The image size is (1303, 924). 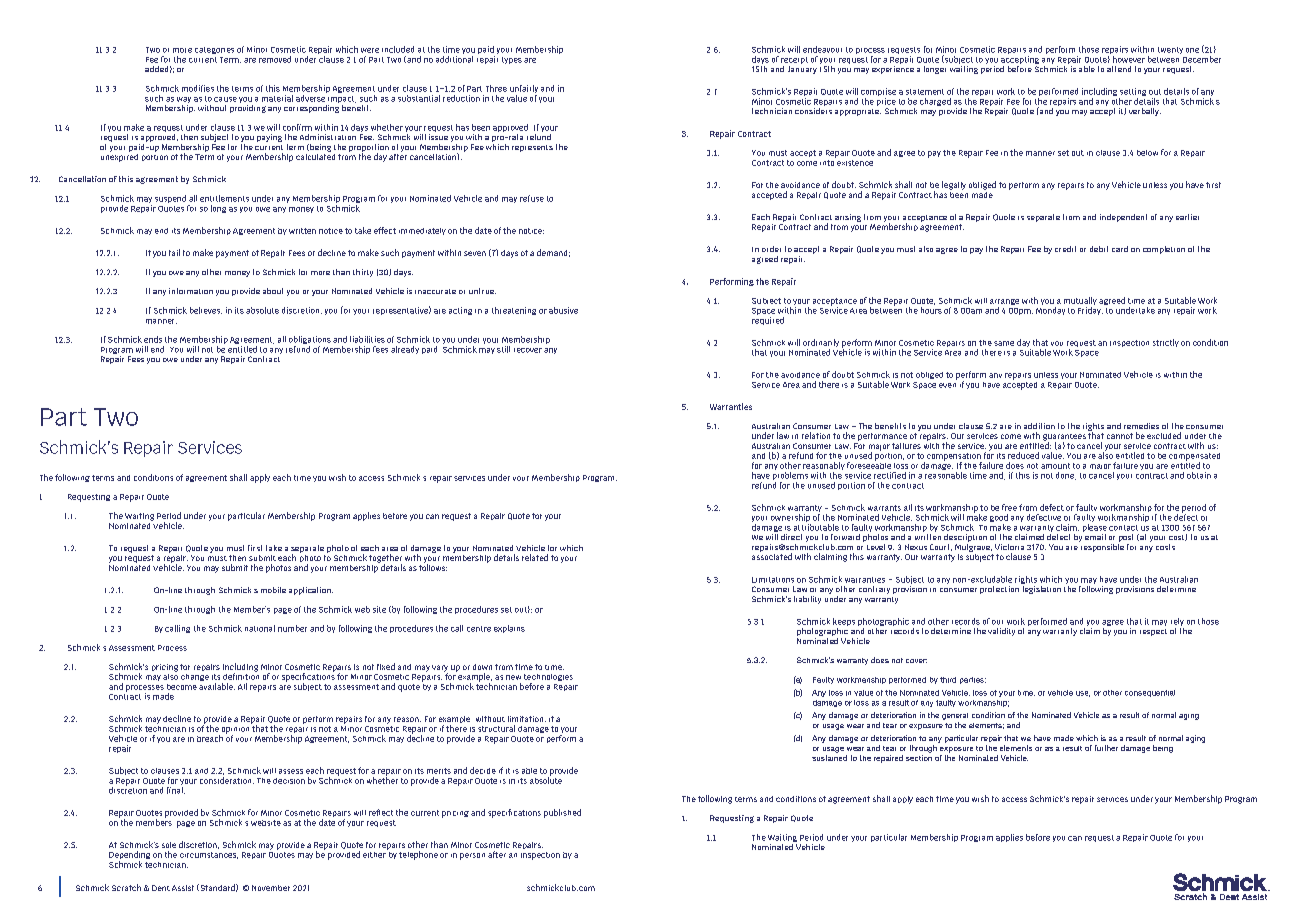 I want to click on credit, so click(x=1065, y=249).
